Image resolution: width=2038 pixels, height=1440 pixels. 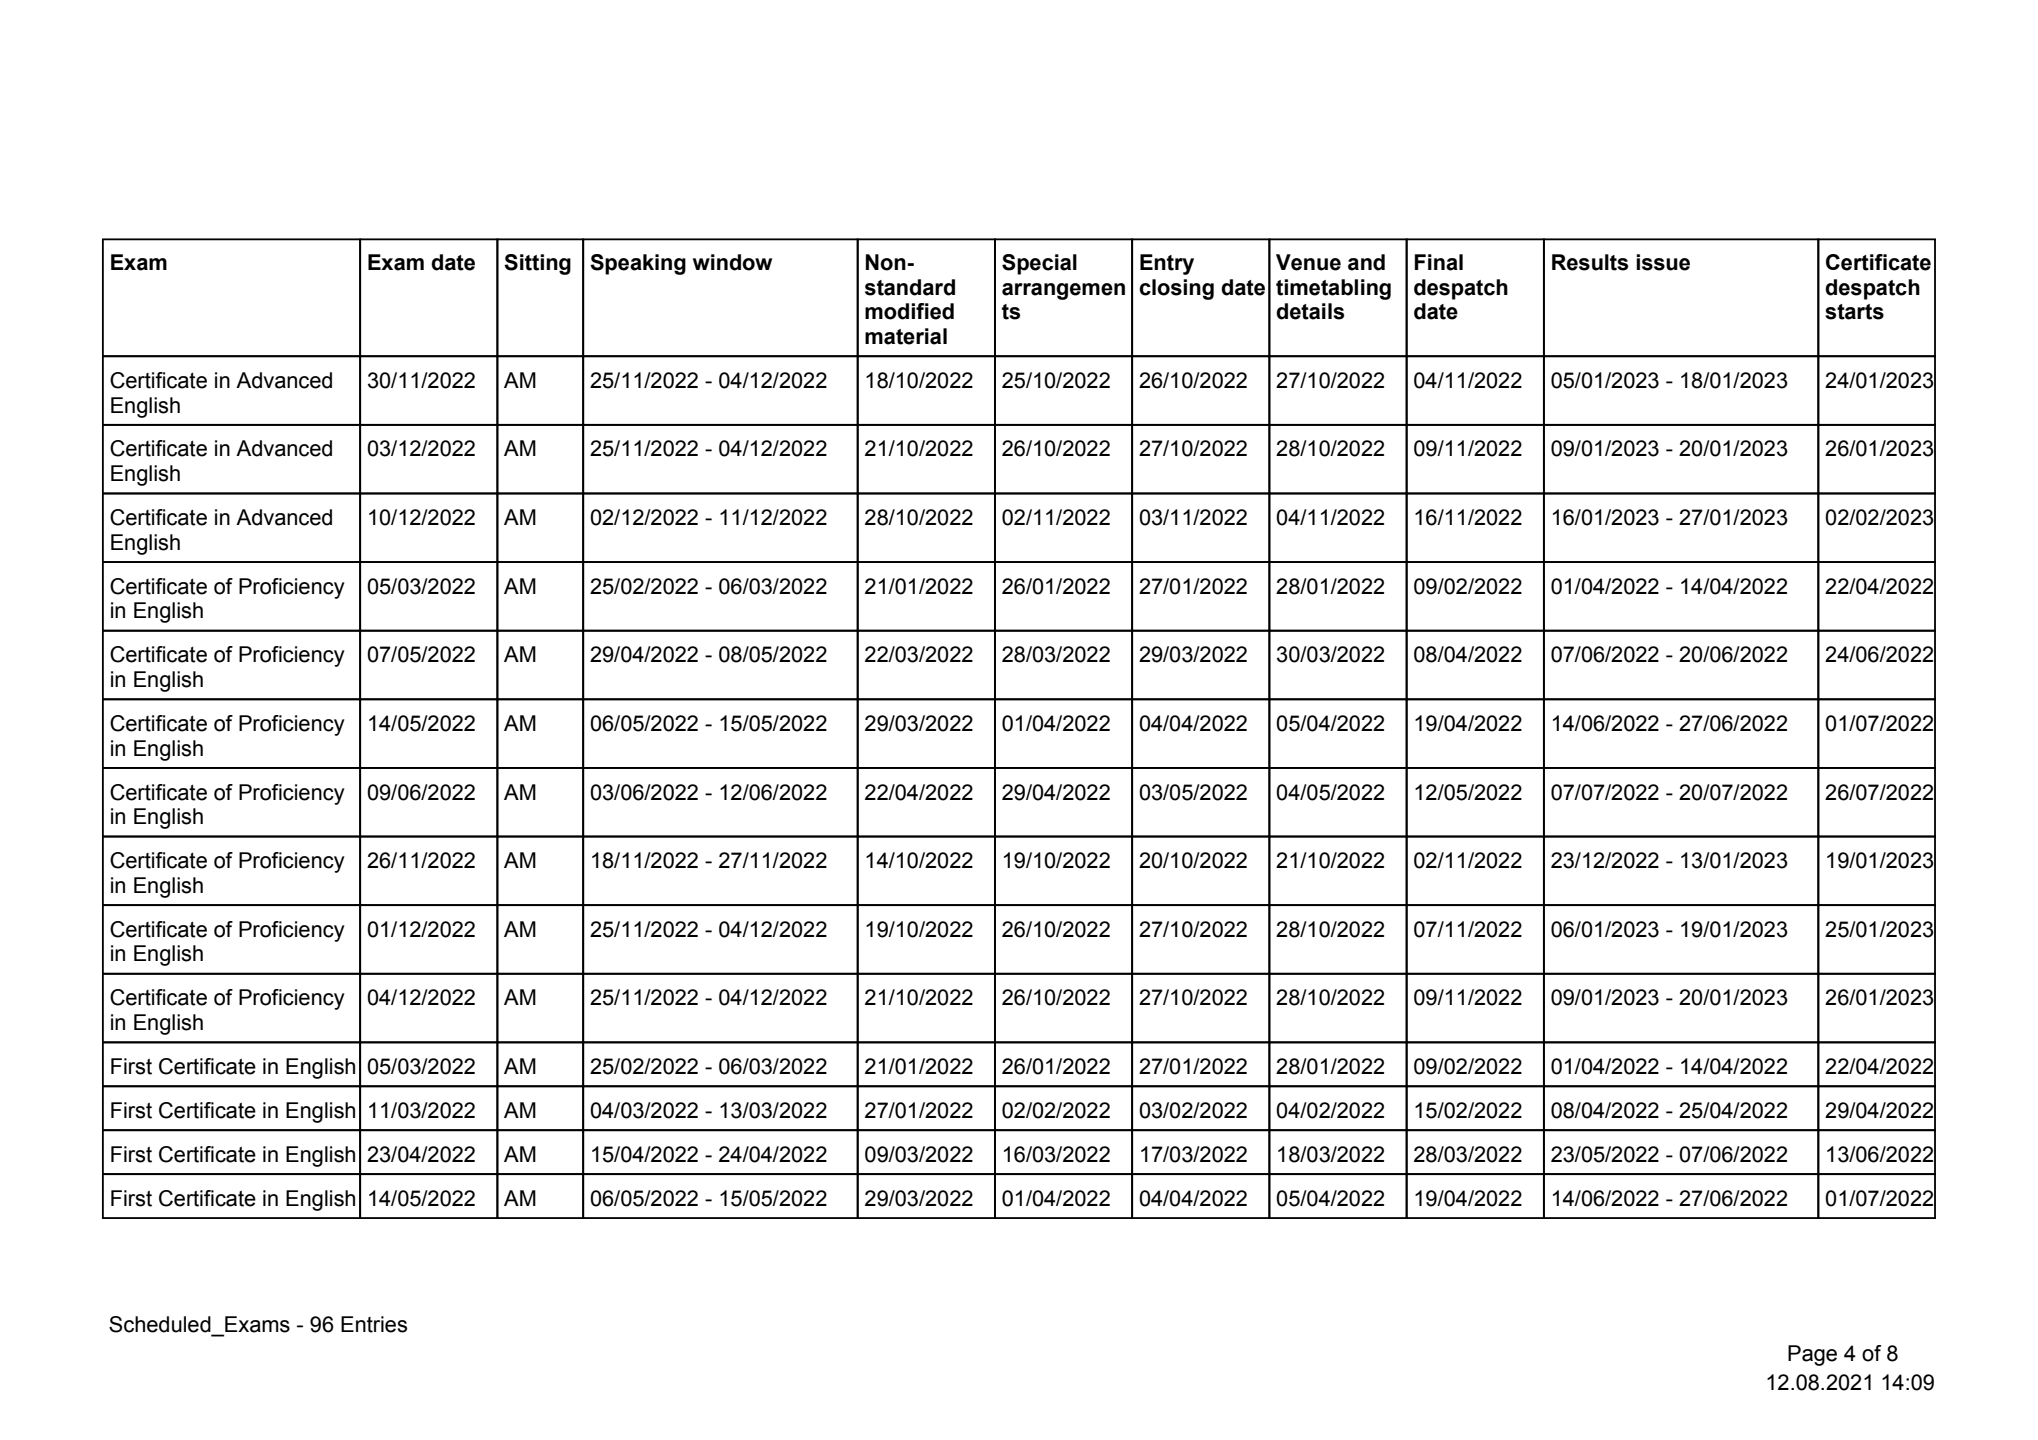 I want to click on closing, so click(x=1176, y=289).
